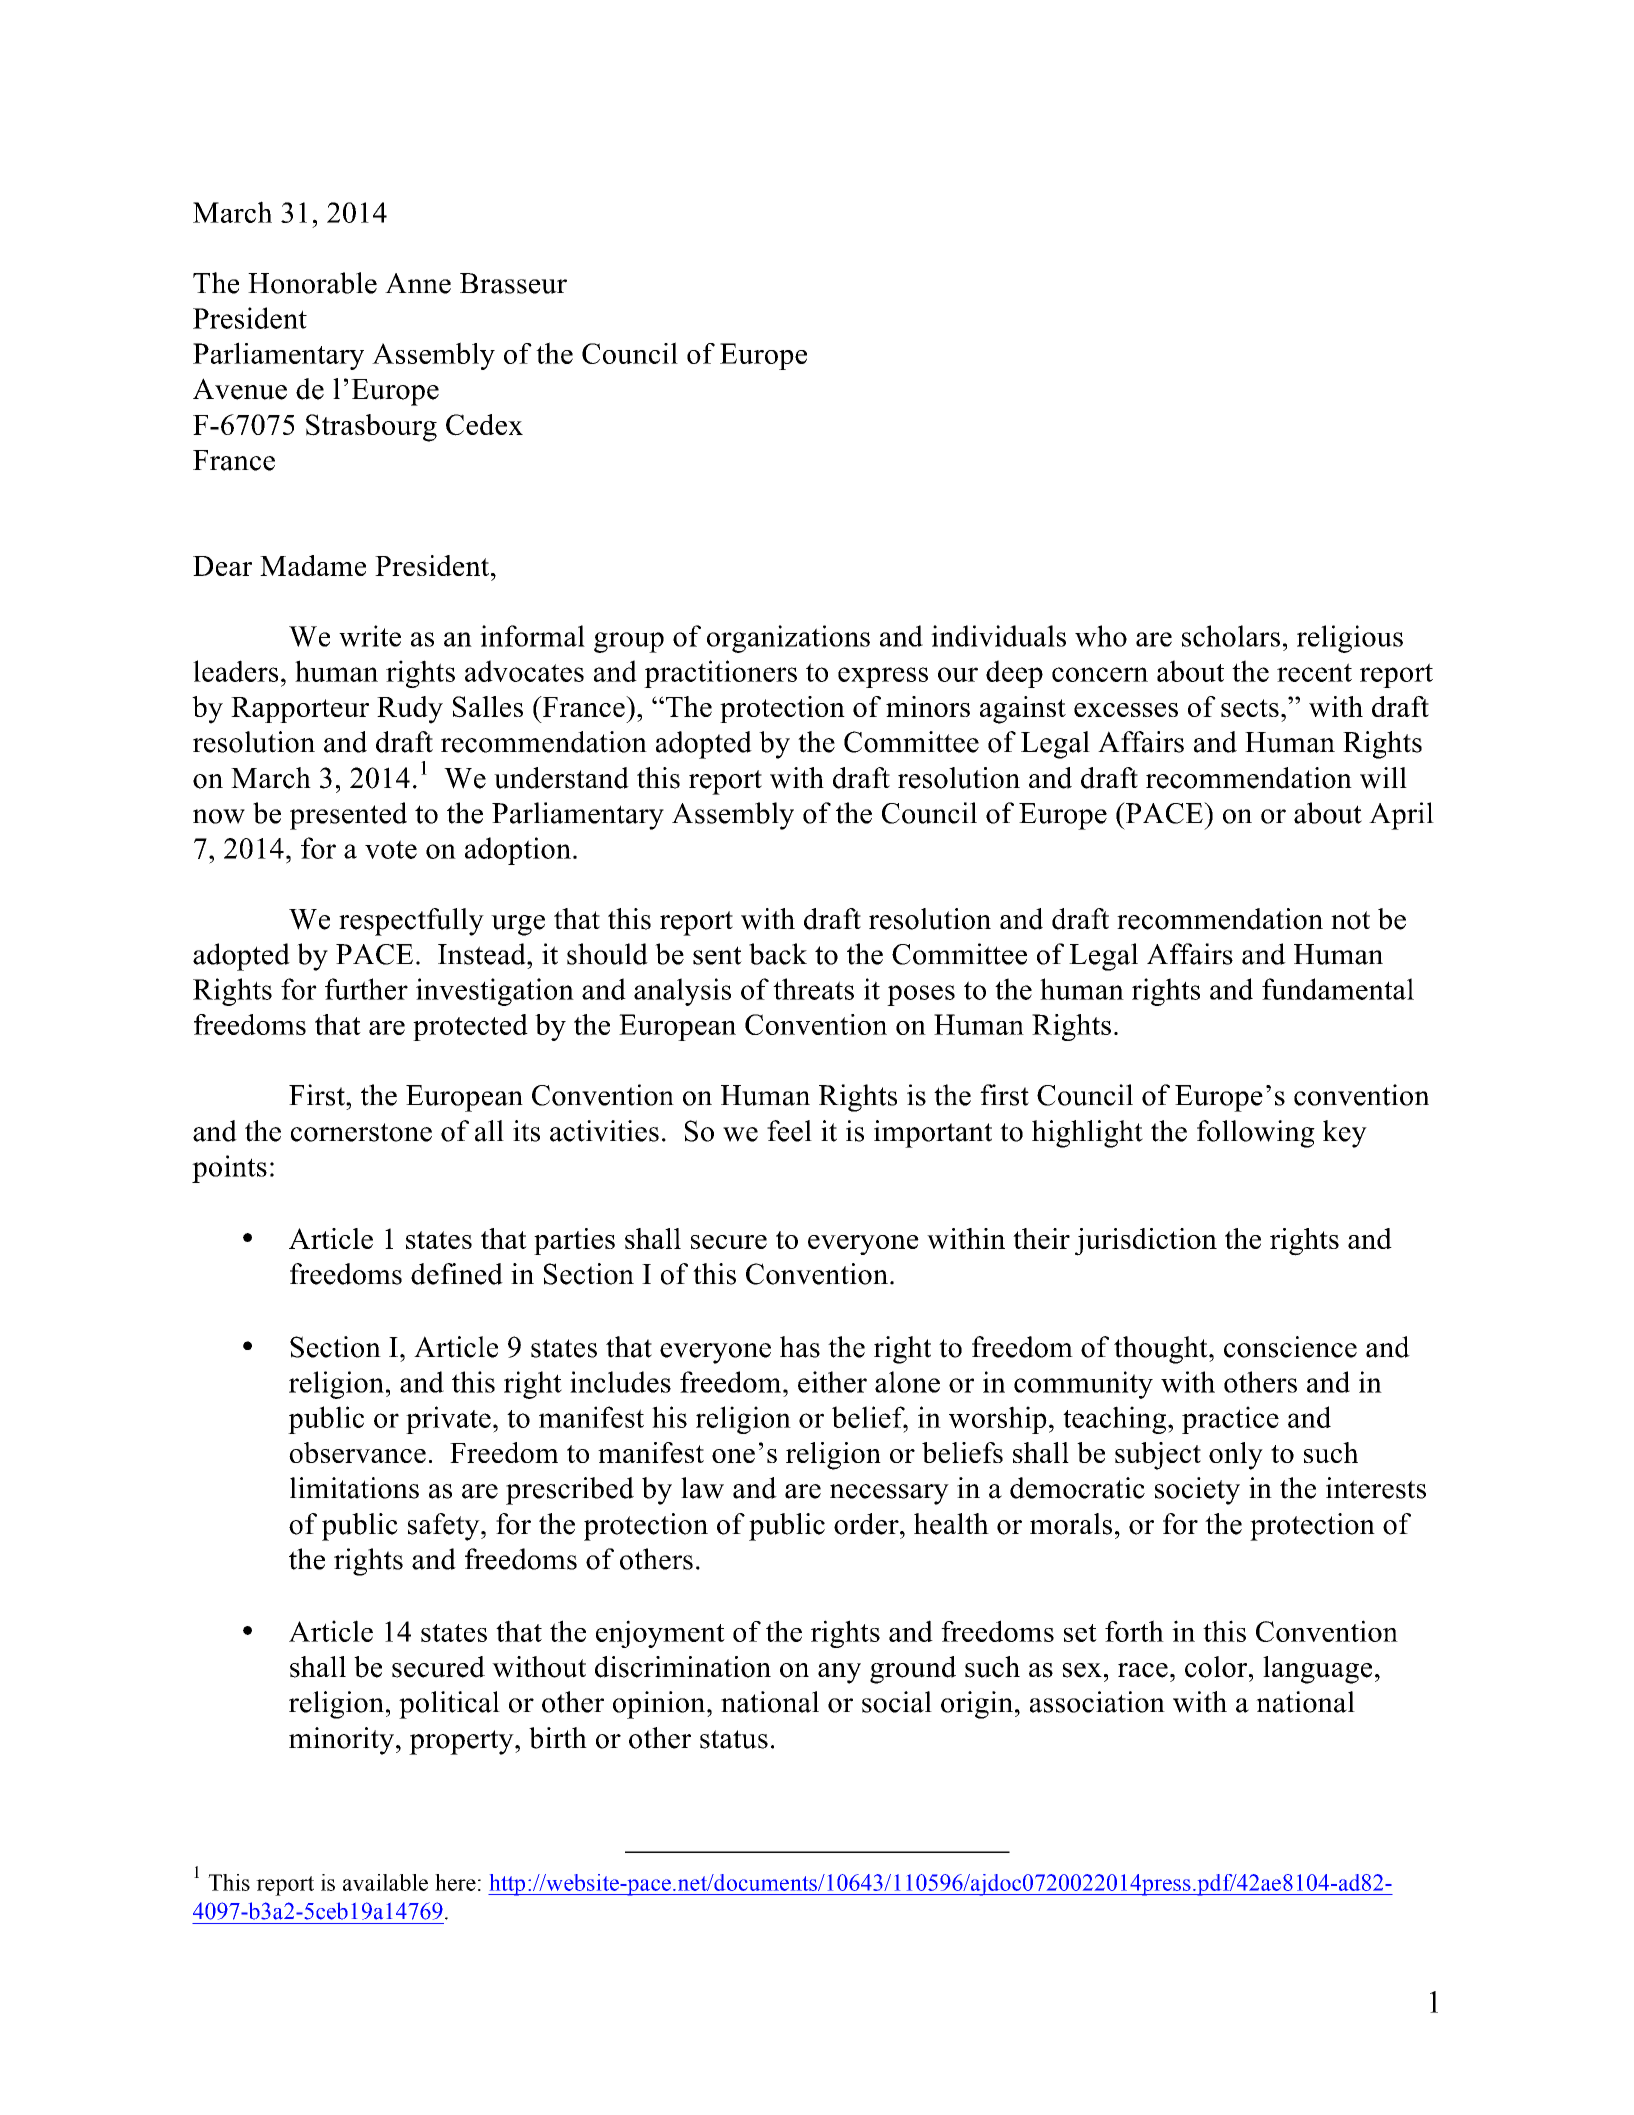 The height and width of the screenshot is (2115, 1634). Describe the element at coordinates (410, 710) in the screenshot. I see `Rudy` at that location.
